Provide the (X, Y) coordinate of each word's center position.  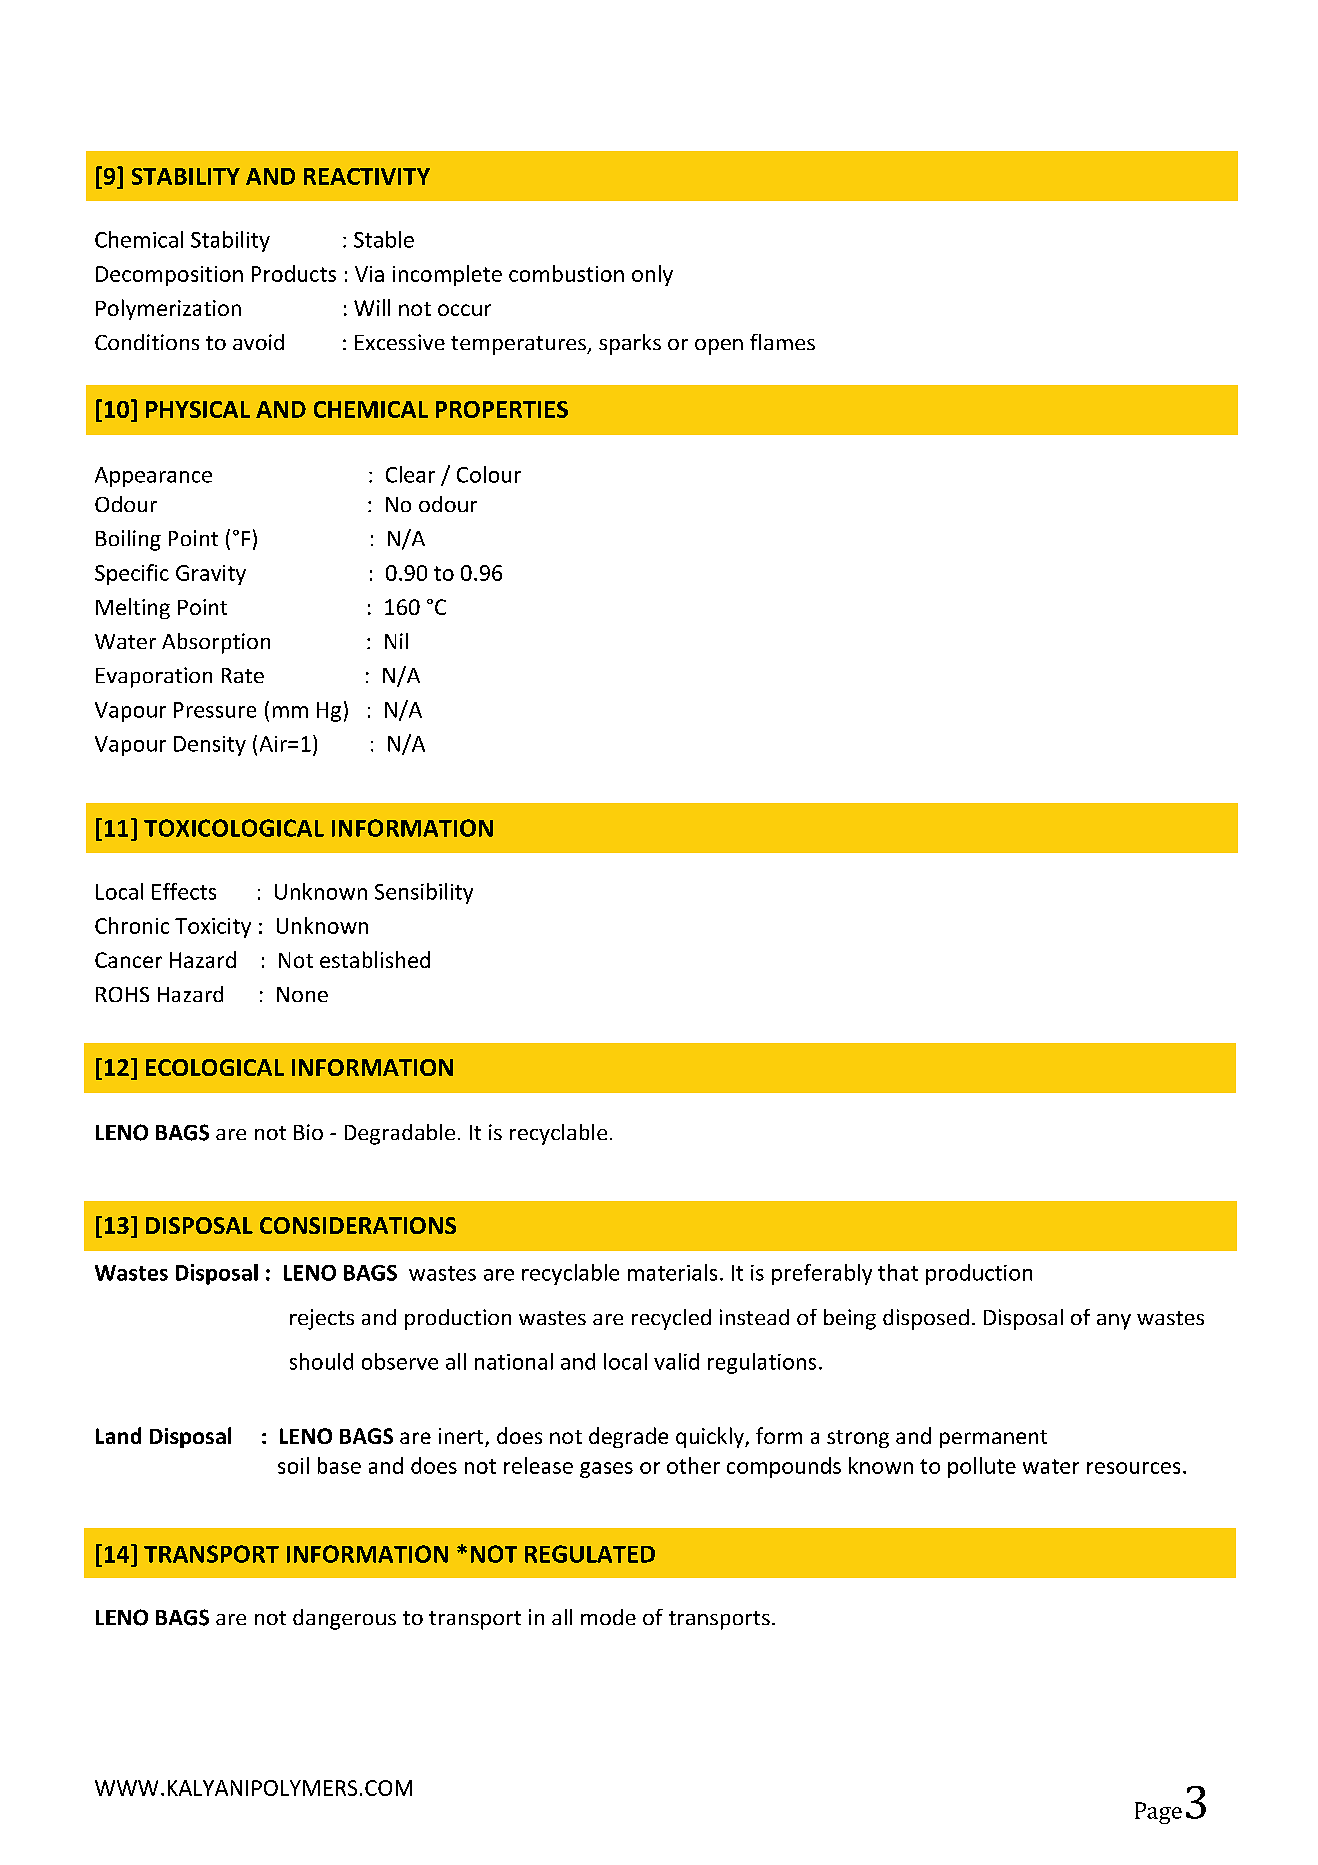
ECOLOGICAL (215, 1067)
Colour (489, 474)
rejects (322, 1319)
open (719, 347)
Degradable (400, 1134)
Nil (396, 641)
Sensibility (424, 893)
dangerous (344, 1619)
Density (210, 746)
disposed (926, 1319)
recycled (671, 1319)
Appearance (153, 477)
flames (782, 342)
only (652, 275)
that (898, 1272)
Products (294, 273)
